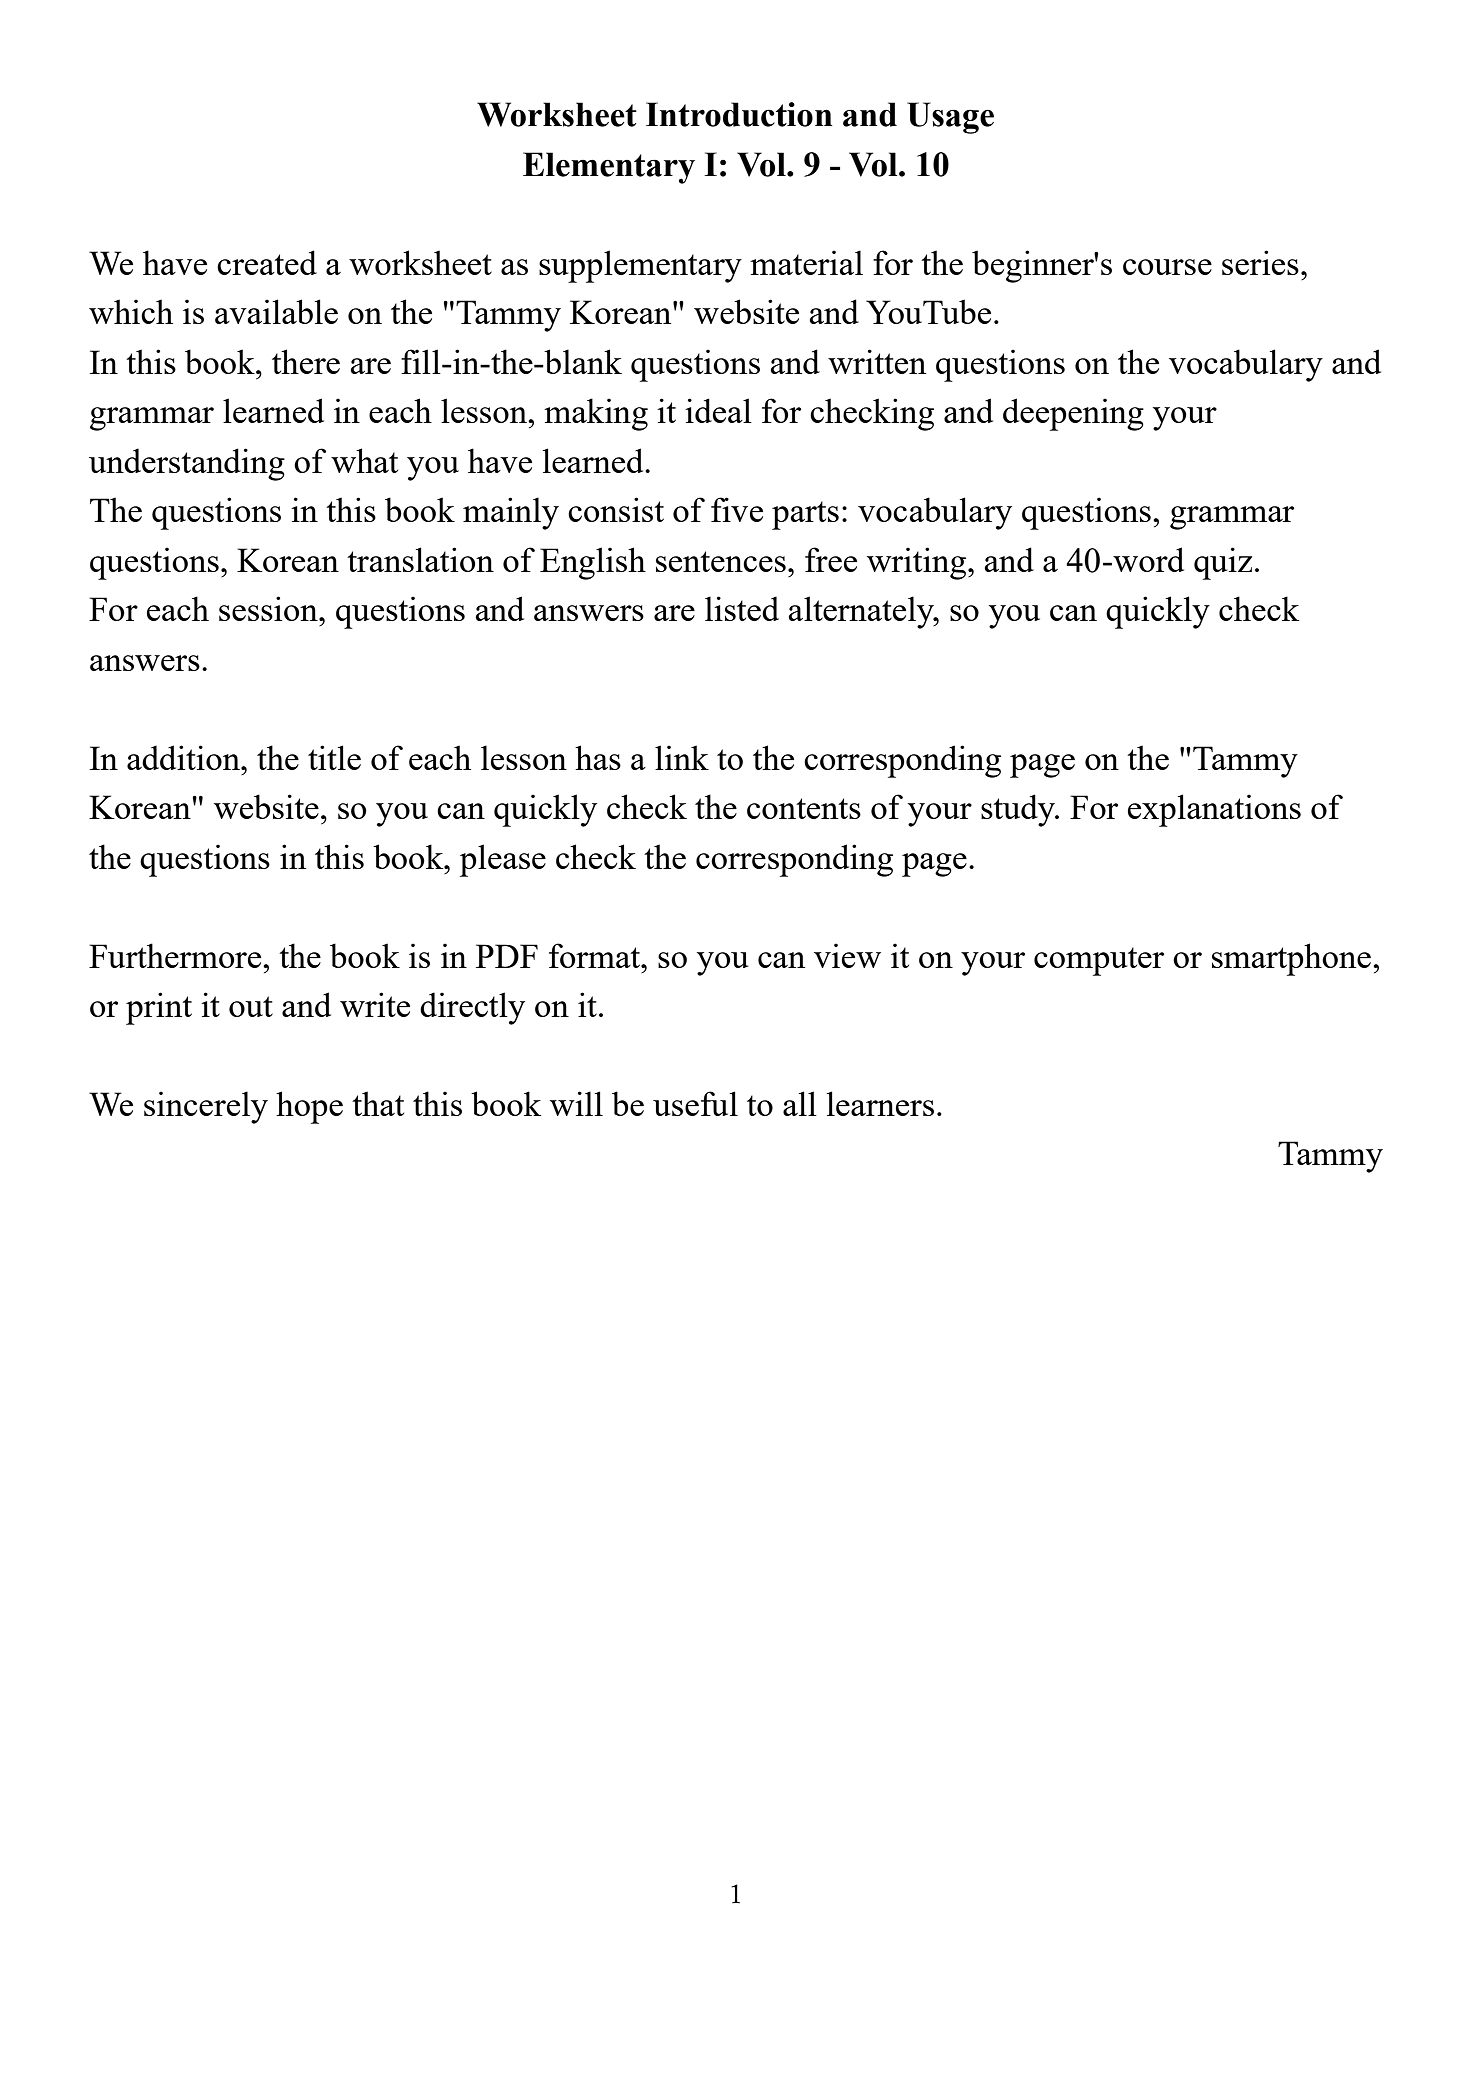  Describe the element at coordinates (950, 118) in the screenshot. I see `Usage` at that location.
